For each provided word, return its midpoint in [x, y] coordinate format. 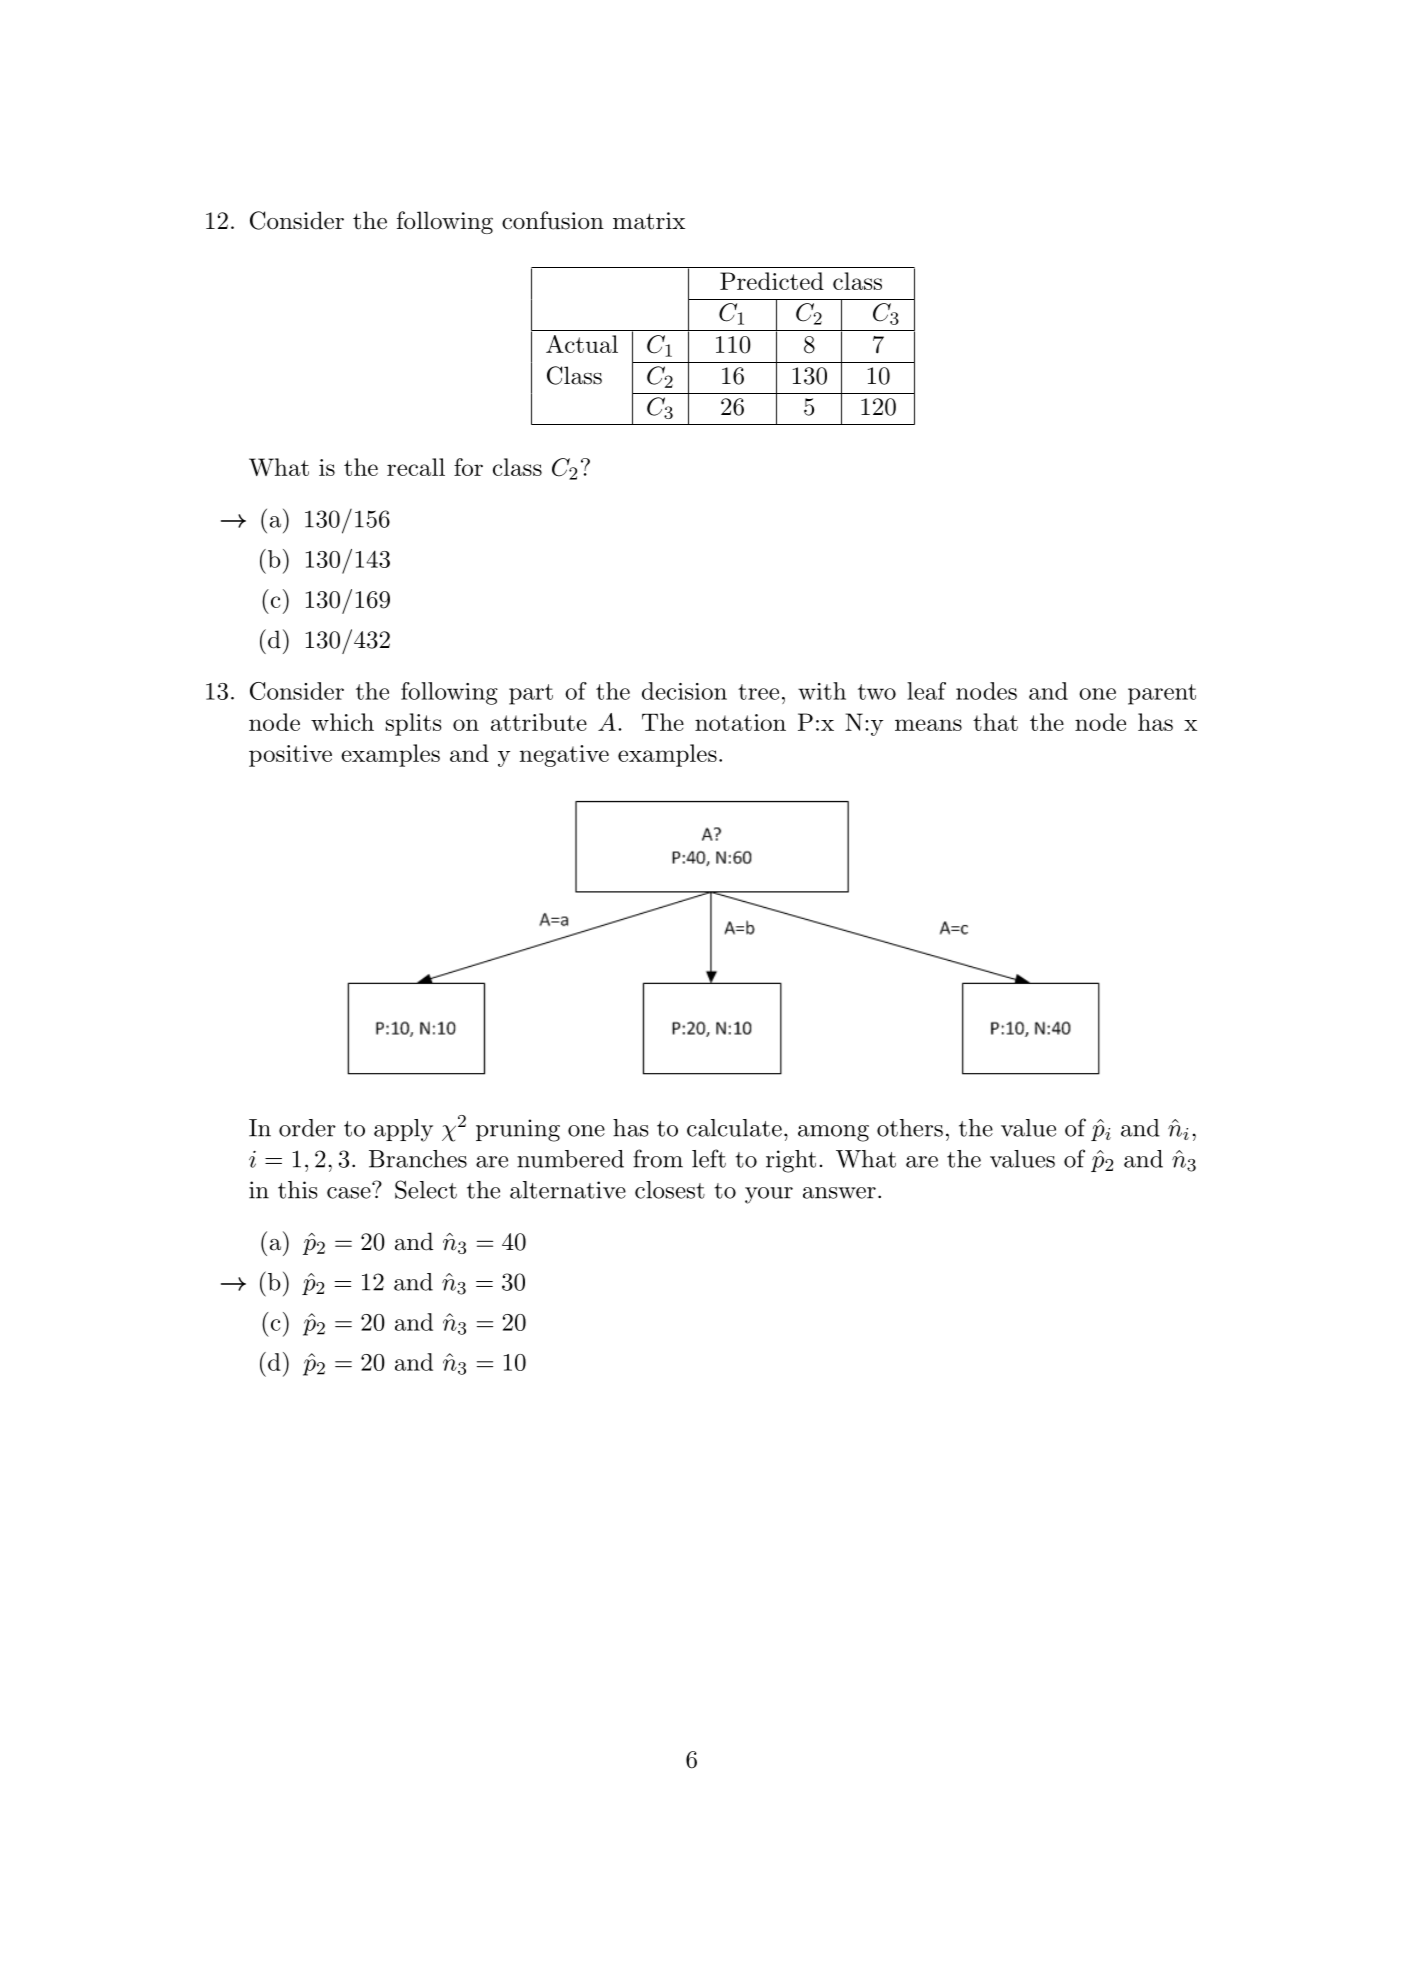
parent [1162, 694]
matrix [649, 221]
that [995, 722]
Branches [418, 1159]
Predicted [772, 281]
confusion [553, 220]
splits [414, 724]
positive [290, 756]
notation [740, 722]
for [468, 467]
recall [416, 467]
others [910, 1128]
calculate [734, 1128]
